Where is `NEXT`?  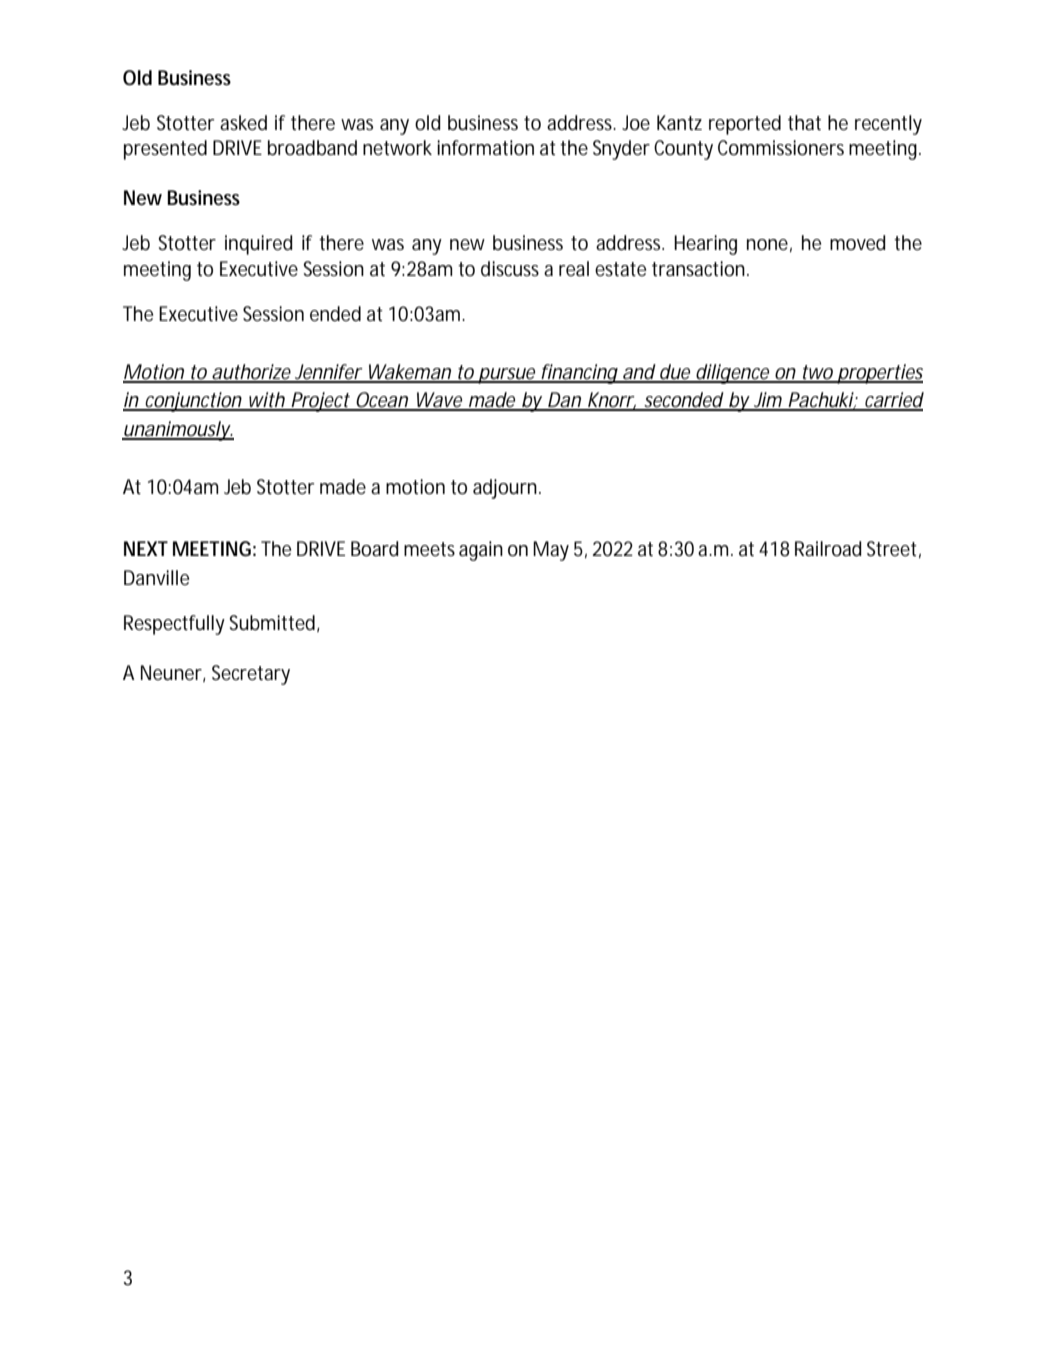 NEXT is located at coordinates (146, 548).
